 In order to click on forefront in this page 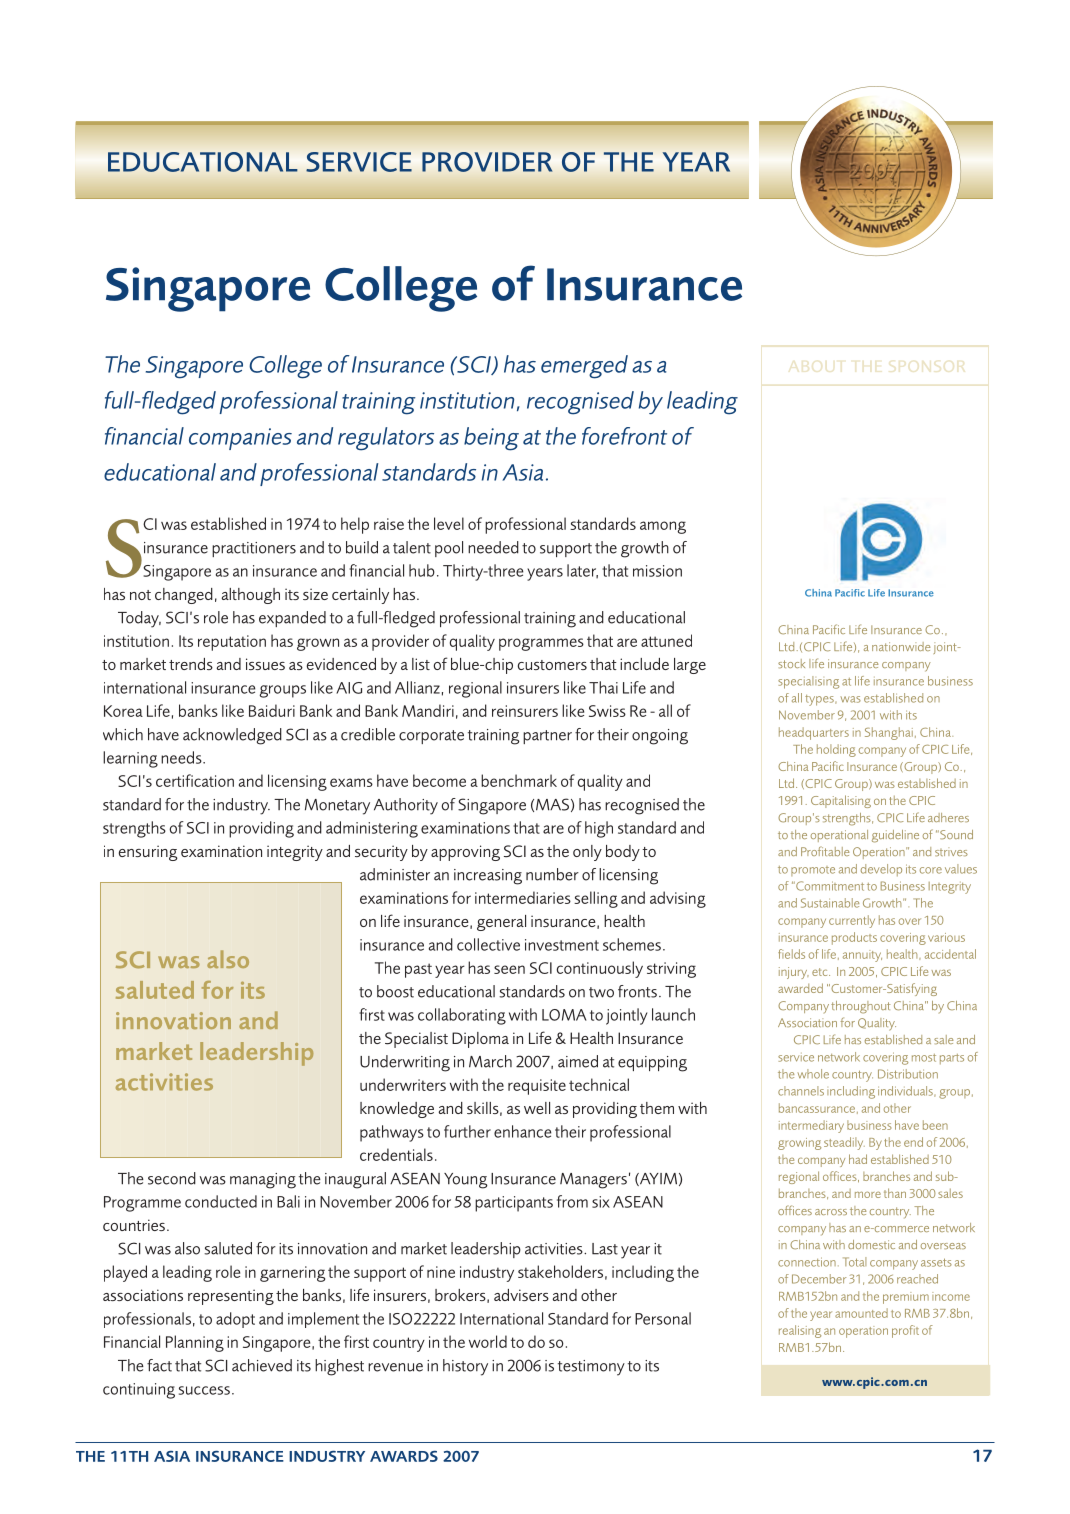, I will do `click(624, 436)`.
